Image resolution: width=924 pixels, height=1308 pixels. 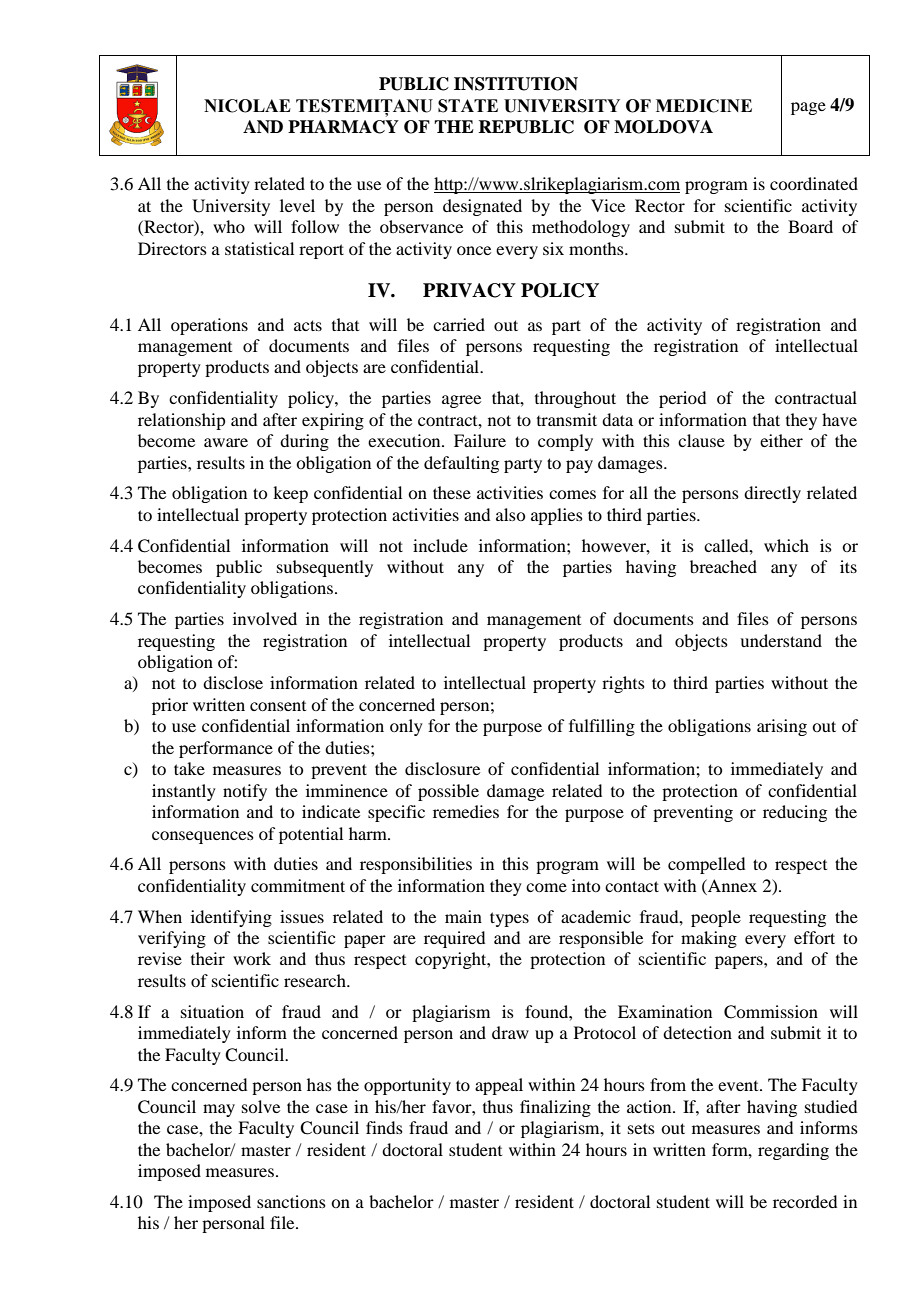 I want to click on level, so click(x=297, y=205).
